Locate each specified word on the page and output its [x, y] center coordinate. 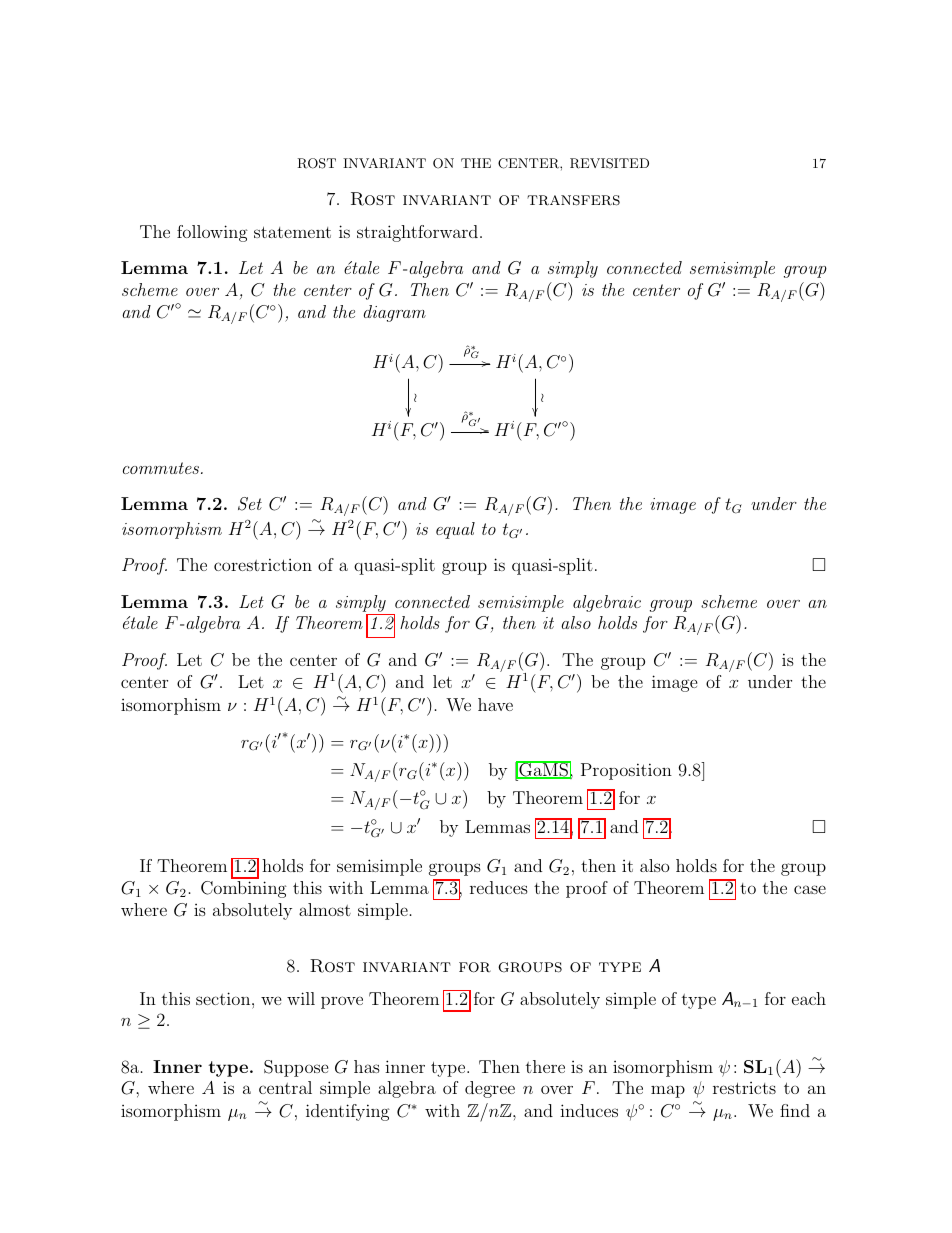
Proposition [626, 771]
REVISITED [609, 163]
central [285, 1087]
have [495, 704]
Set [250, 504]
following [212, 233]
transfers [573, 200]
